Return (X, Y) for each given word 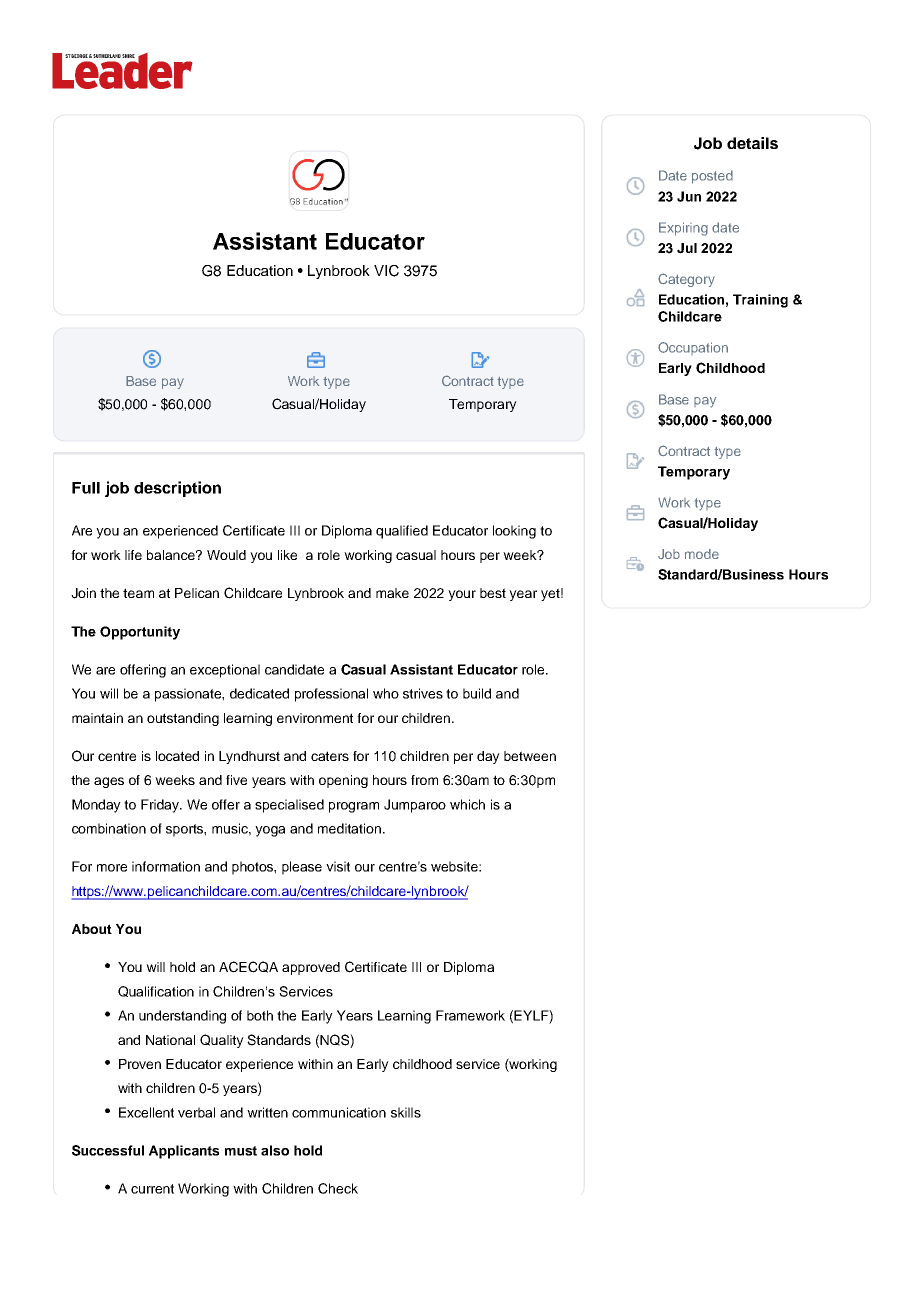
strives (423, 693)
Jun (689, 196)
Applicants (184, 1152)
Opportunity (140, 633)
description (177, 489)
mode (702, 554)
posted (712, 177)
